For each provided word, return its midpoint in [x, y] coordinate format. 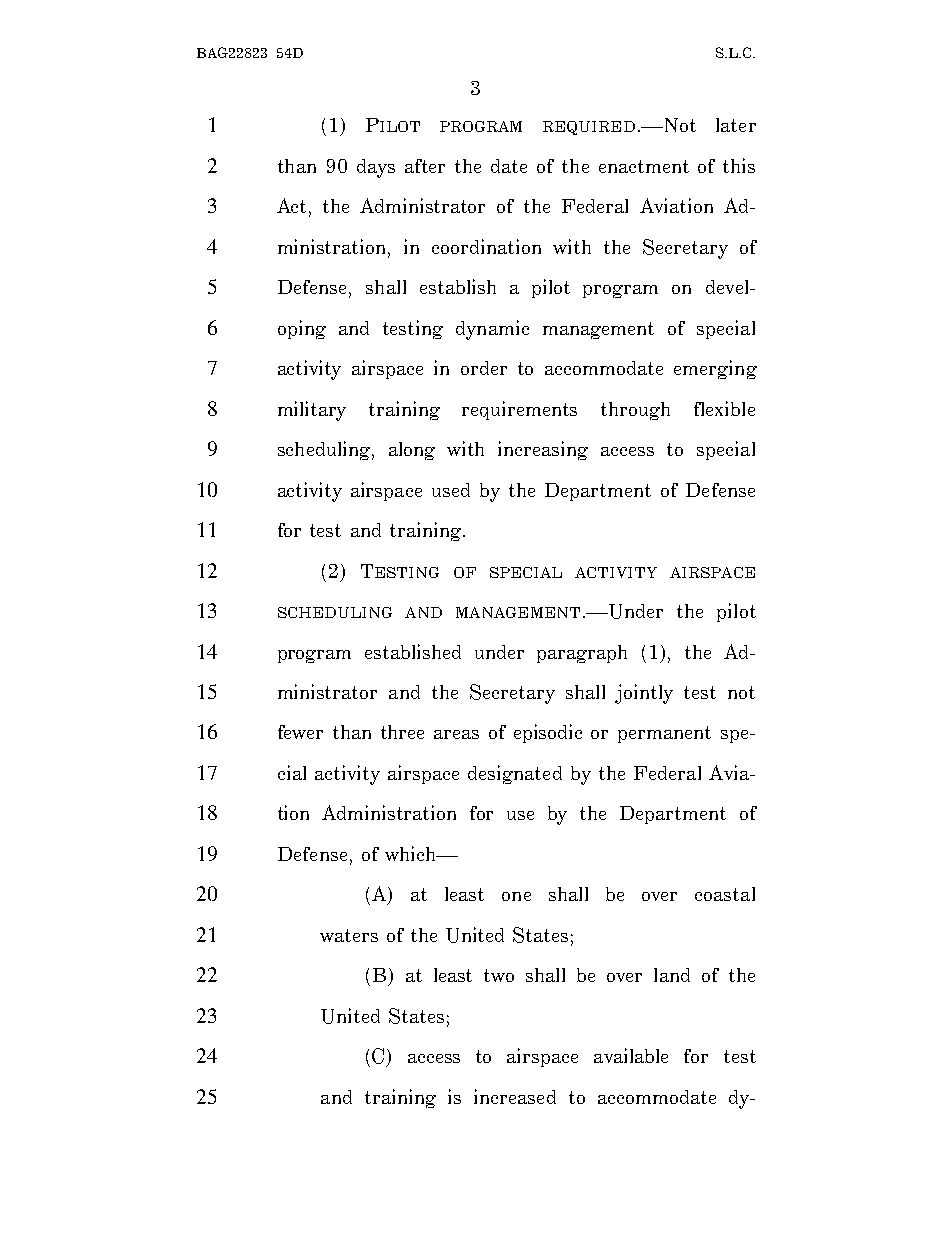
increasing [543, 450]
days [376, 168]
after [425, 166]
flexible [724, 408]
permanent [664, 734]
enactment [644, 166]
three [402, 732]
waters [349, 935]
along [412, 451]
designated [515, 774]
